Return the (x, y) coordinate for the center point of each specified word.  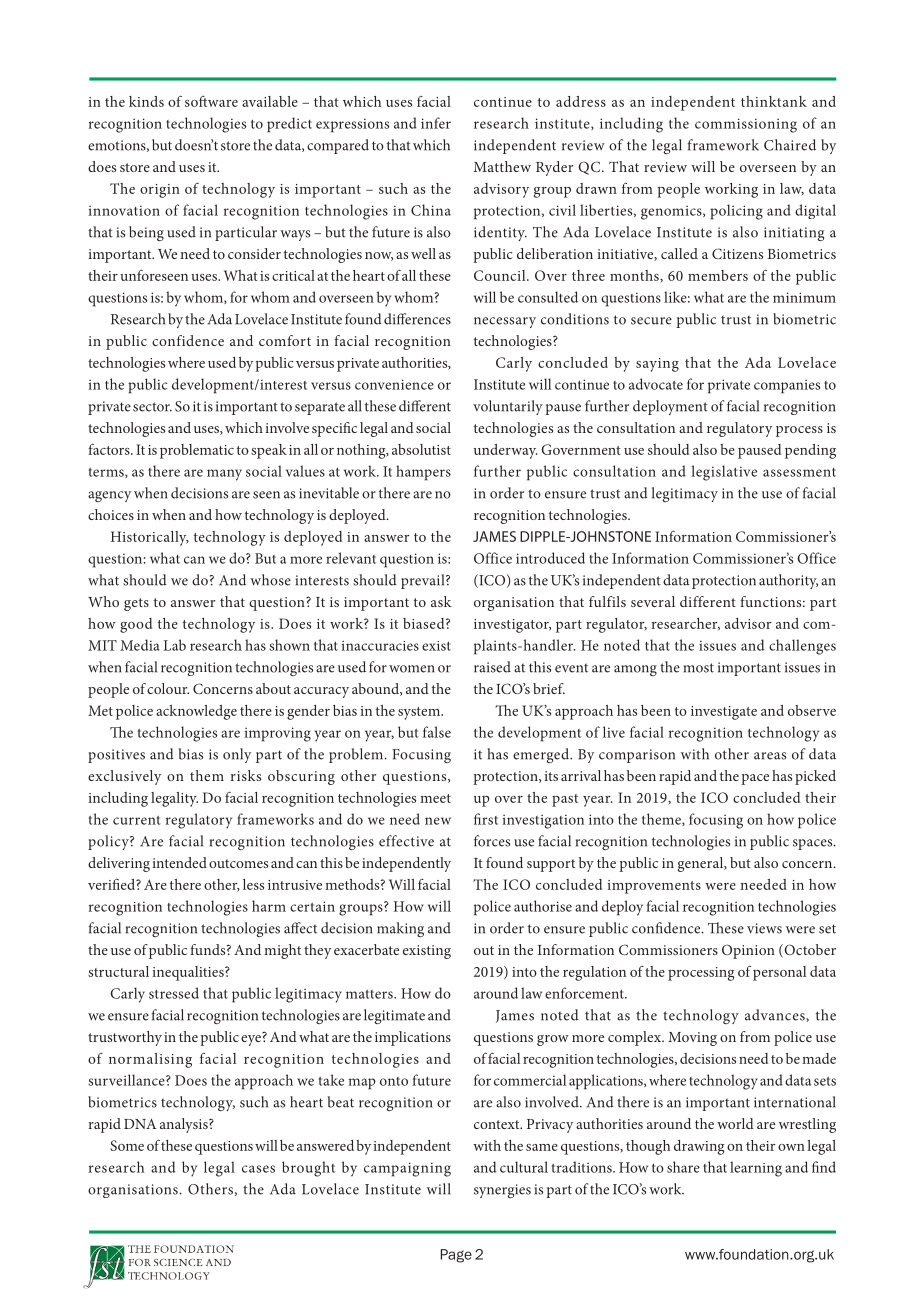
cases (258, 1169)
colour (168, 688)
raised (492, 667)
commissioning (746, 125)
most (699, 668)
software (211, 101)
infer (436, 123)
